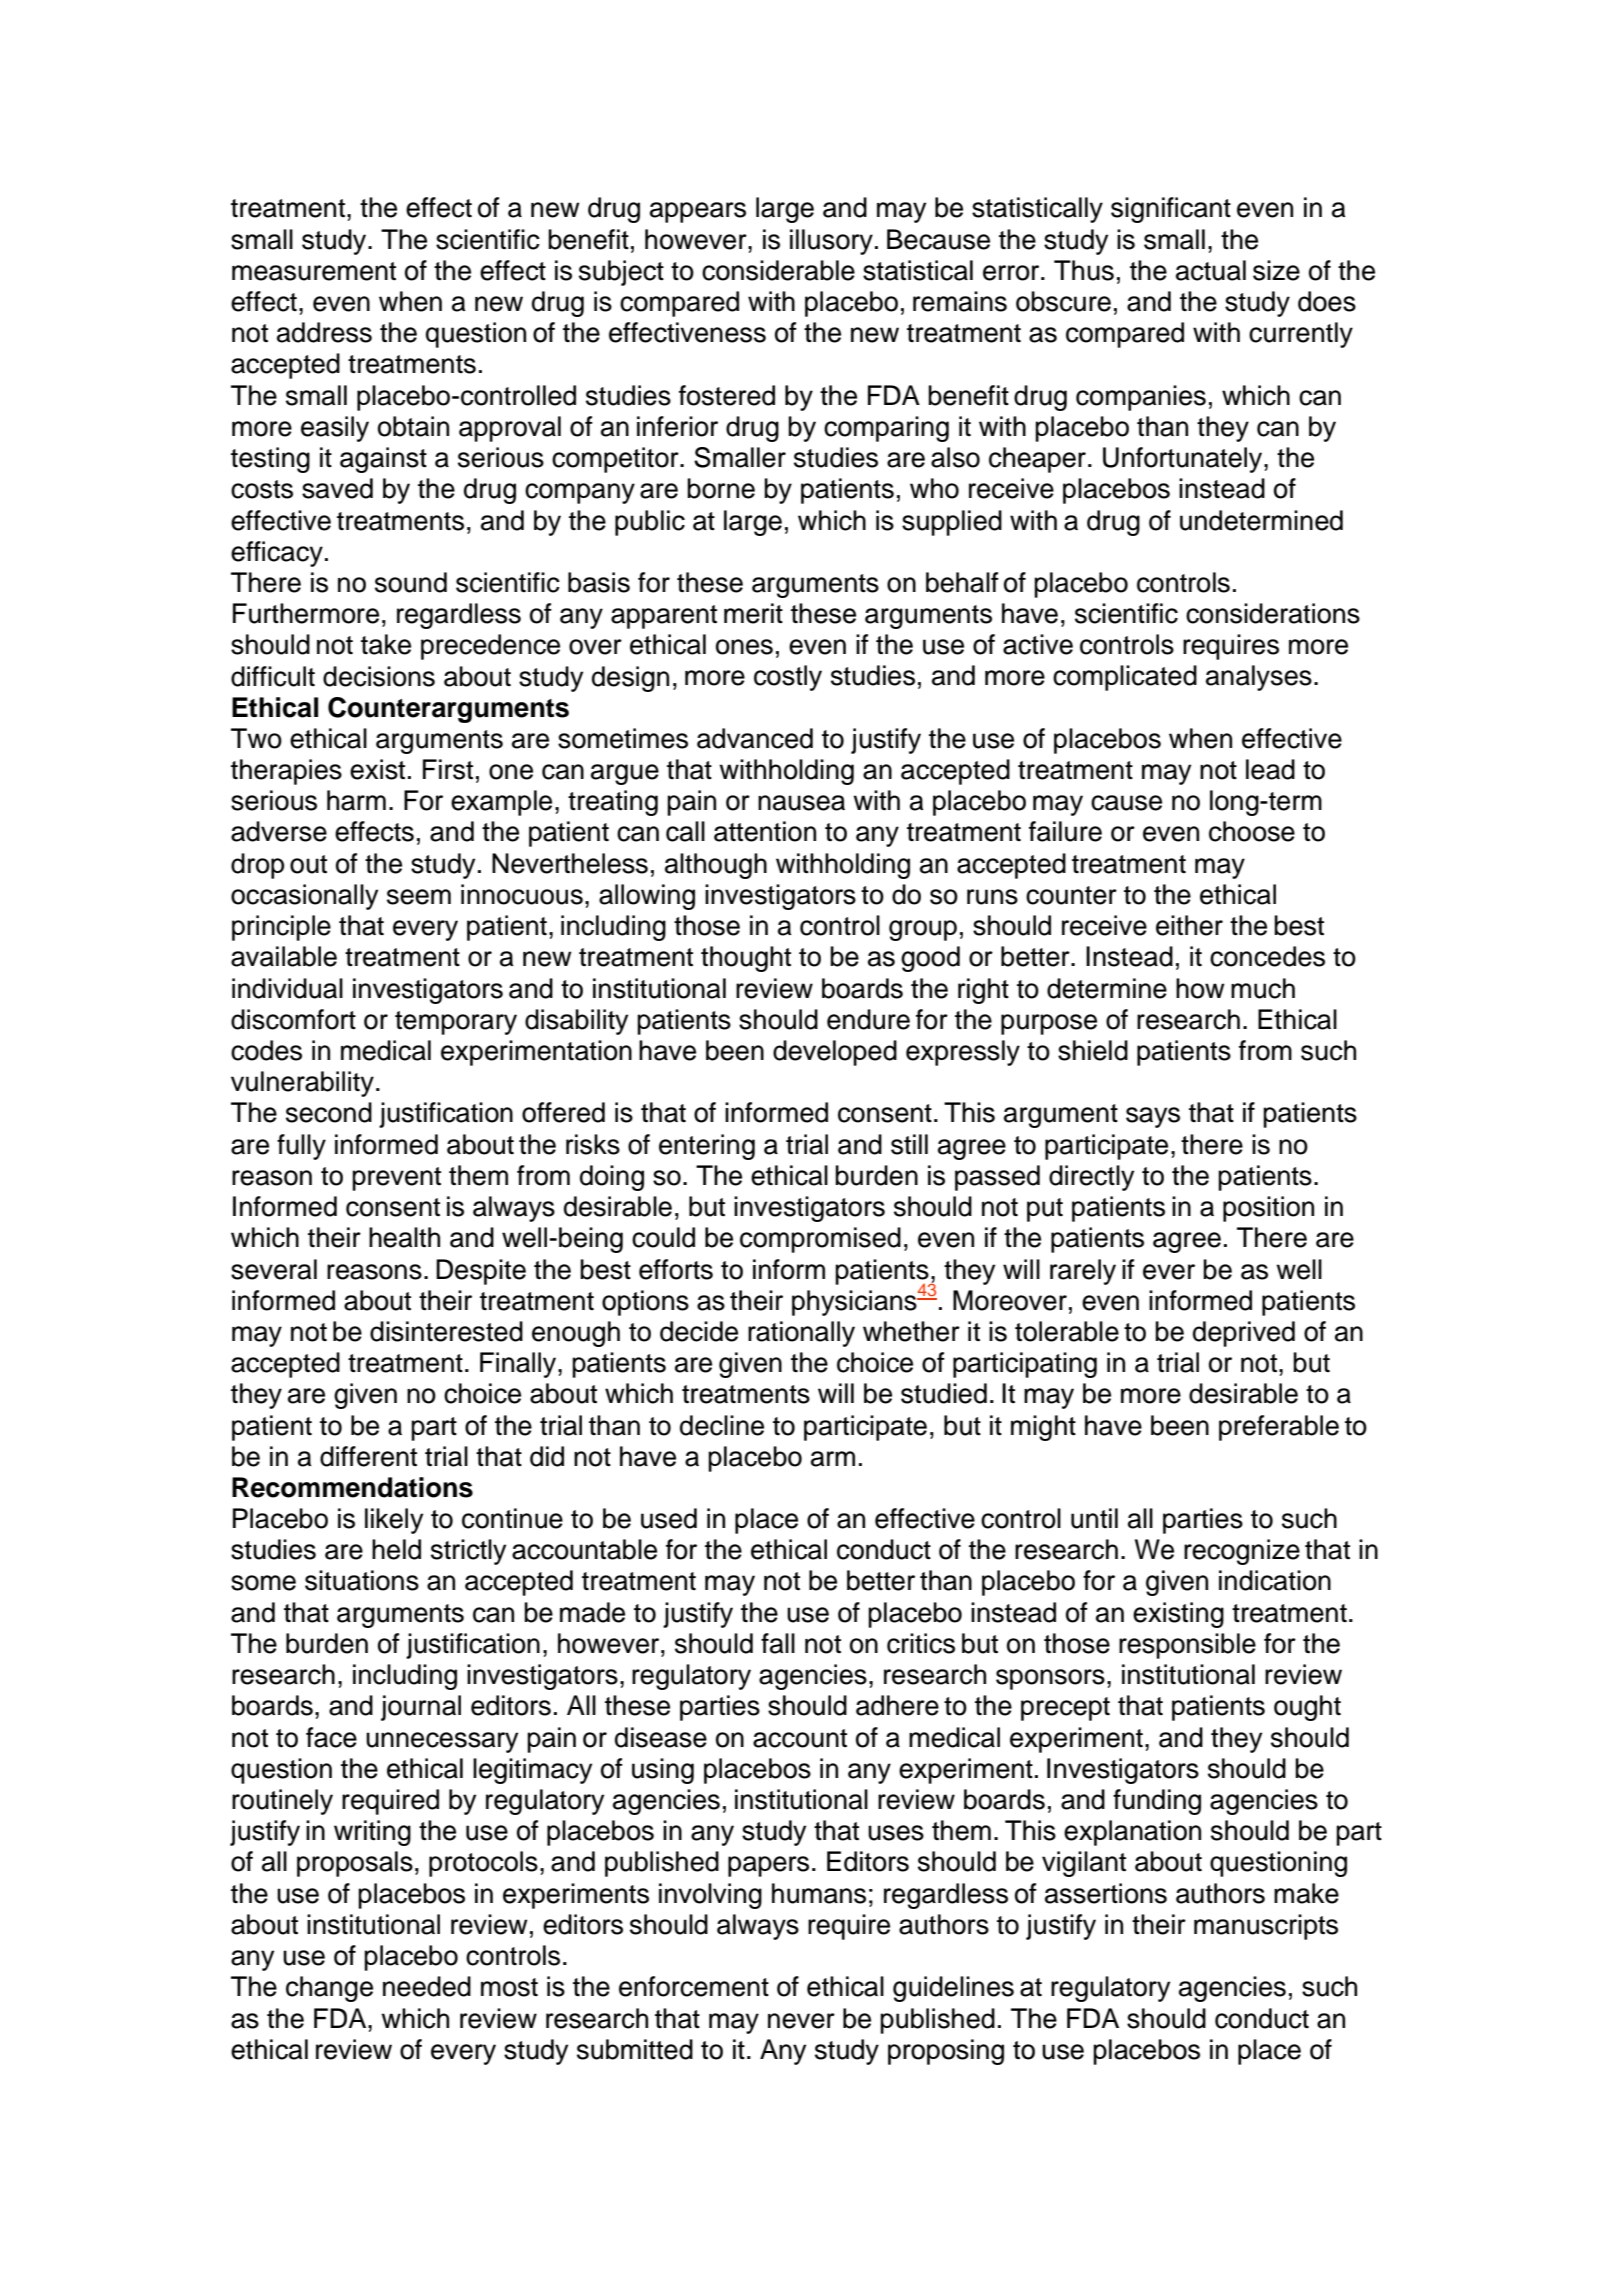  Describe the element at coordinates (427, 1986) in the screenshot. I see `needed` at that location.
